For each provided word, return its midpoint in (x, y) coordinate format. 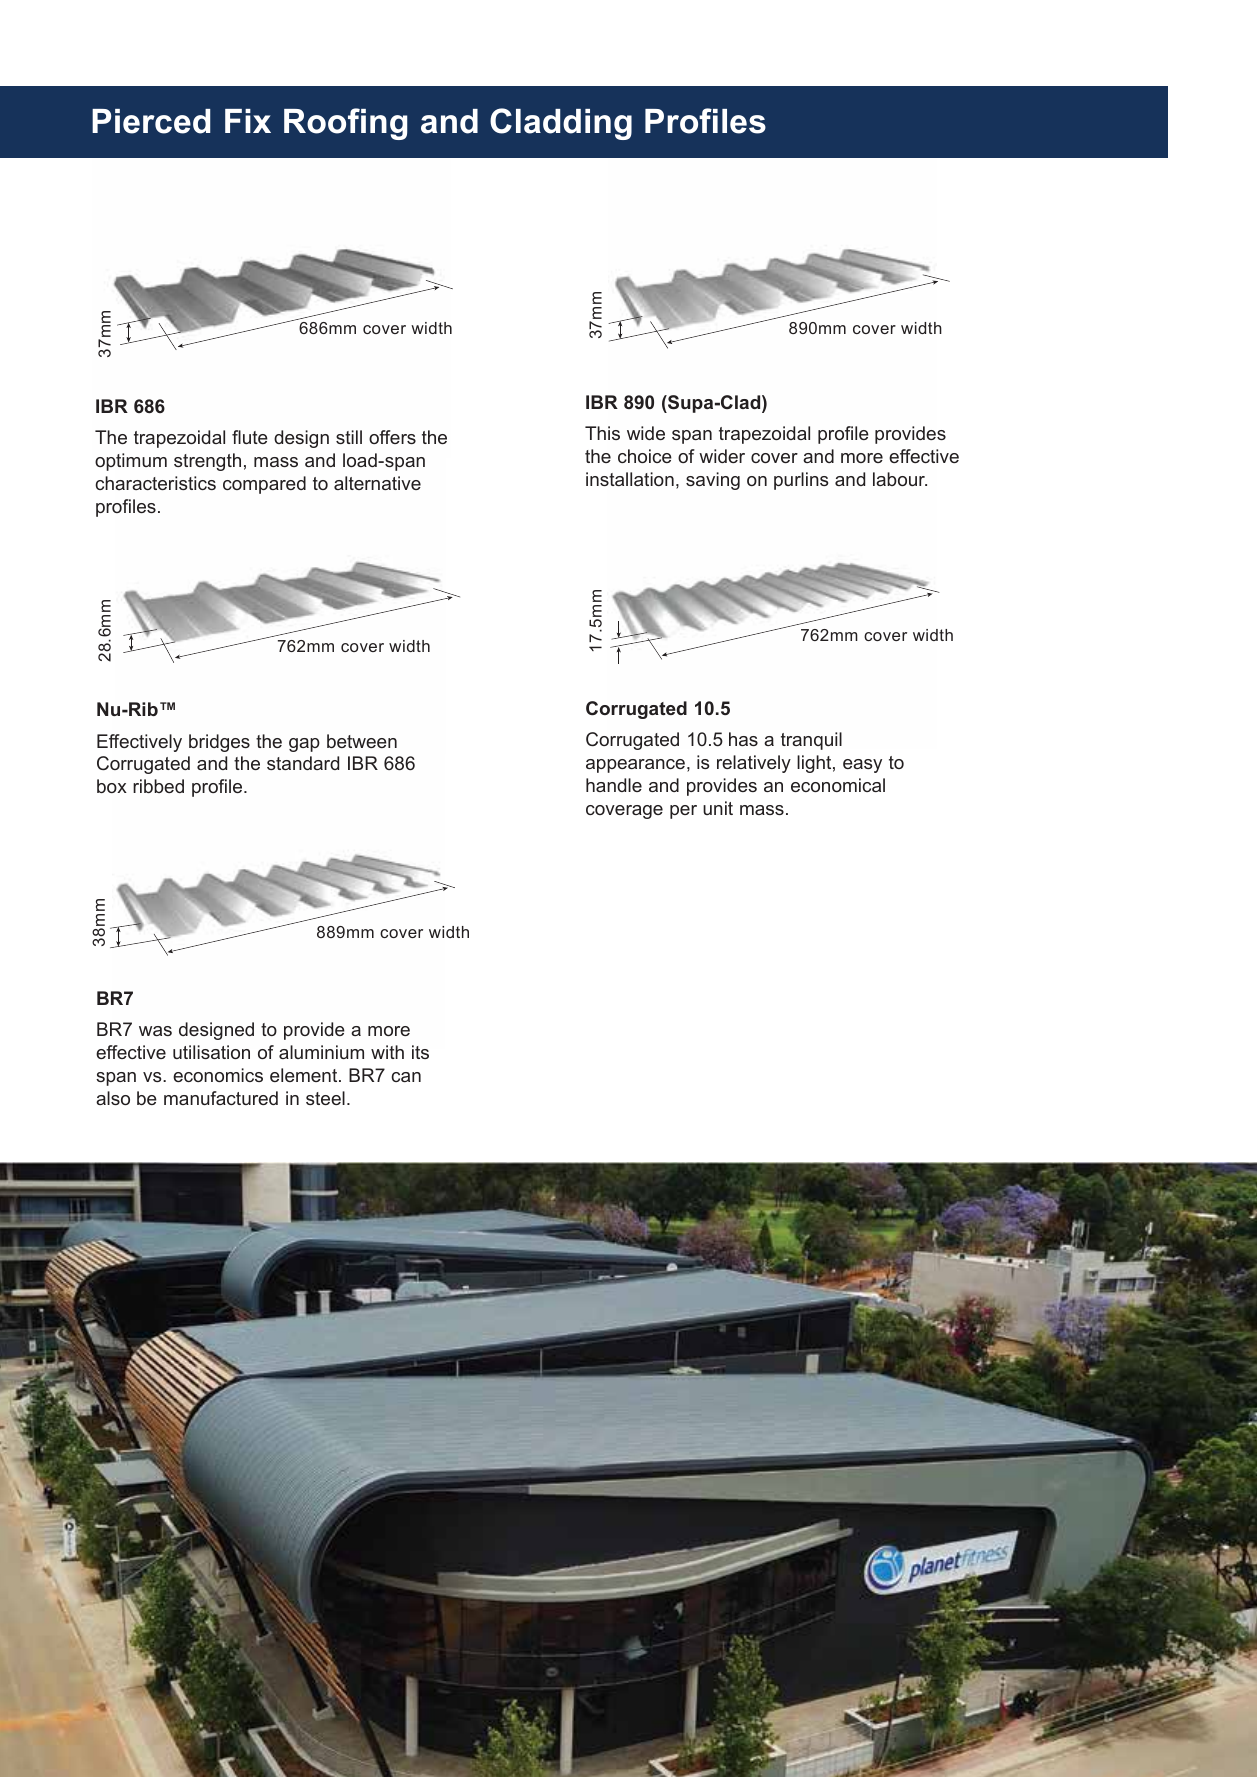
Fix (248, 121)
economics (218, 1075)
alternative (377, 483)
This (602, 433)
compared (264, 485)
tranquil (811, 741)
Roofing (345, 124)
